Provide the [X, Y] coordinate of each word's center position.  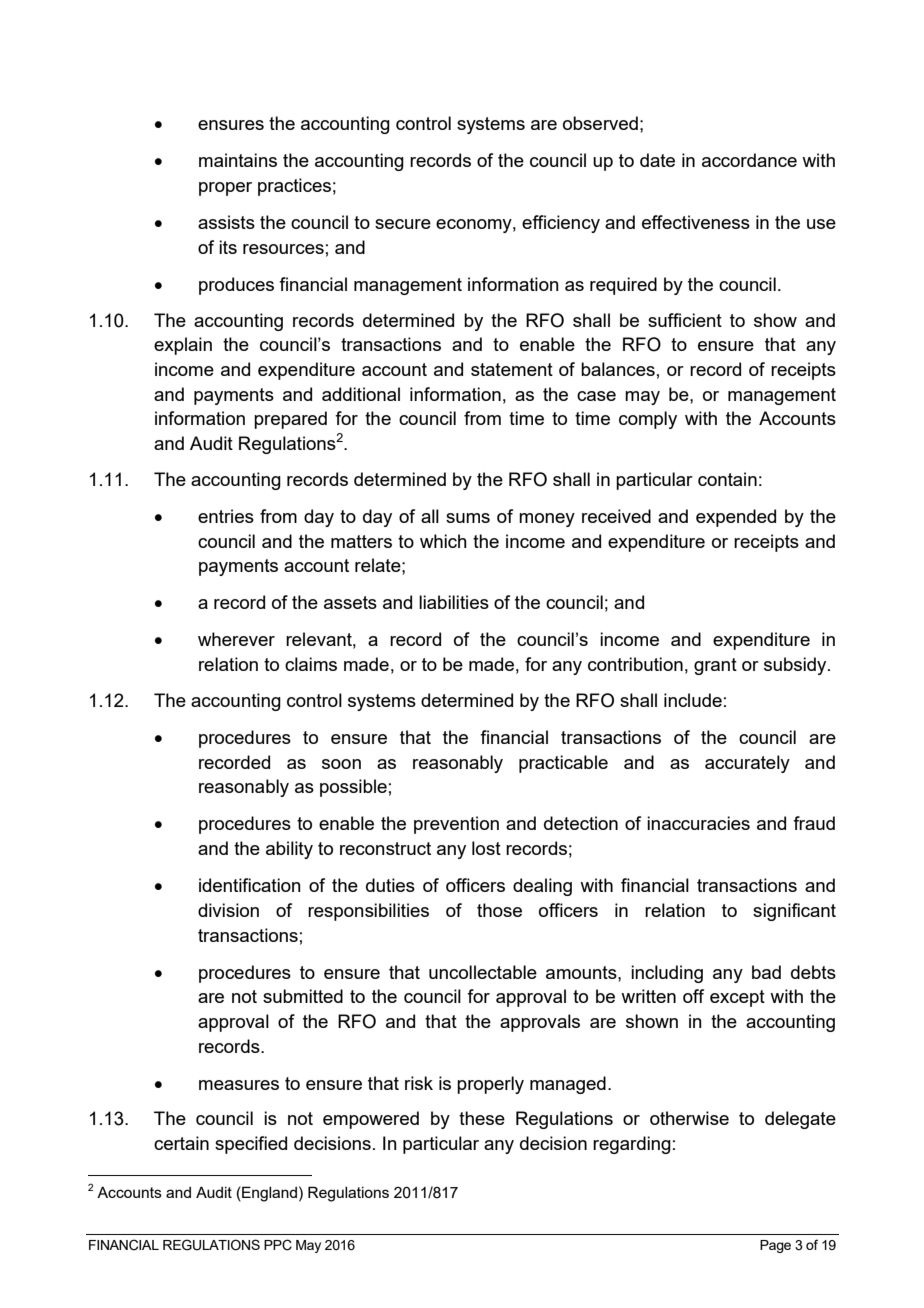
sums [468, 518]
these [482, 1118]
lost [486, 848]
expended [736, 518]
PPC [278, 1245]
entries [226, 516]
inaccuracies [698, 823]
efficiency [561, 224]
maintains [238, 160]
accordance [749, 160]
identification [250, 885]
